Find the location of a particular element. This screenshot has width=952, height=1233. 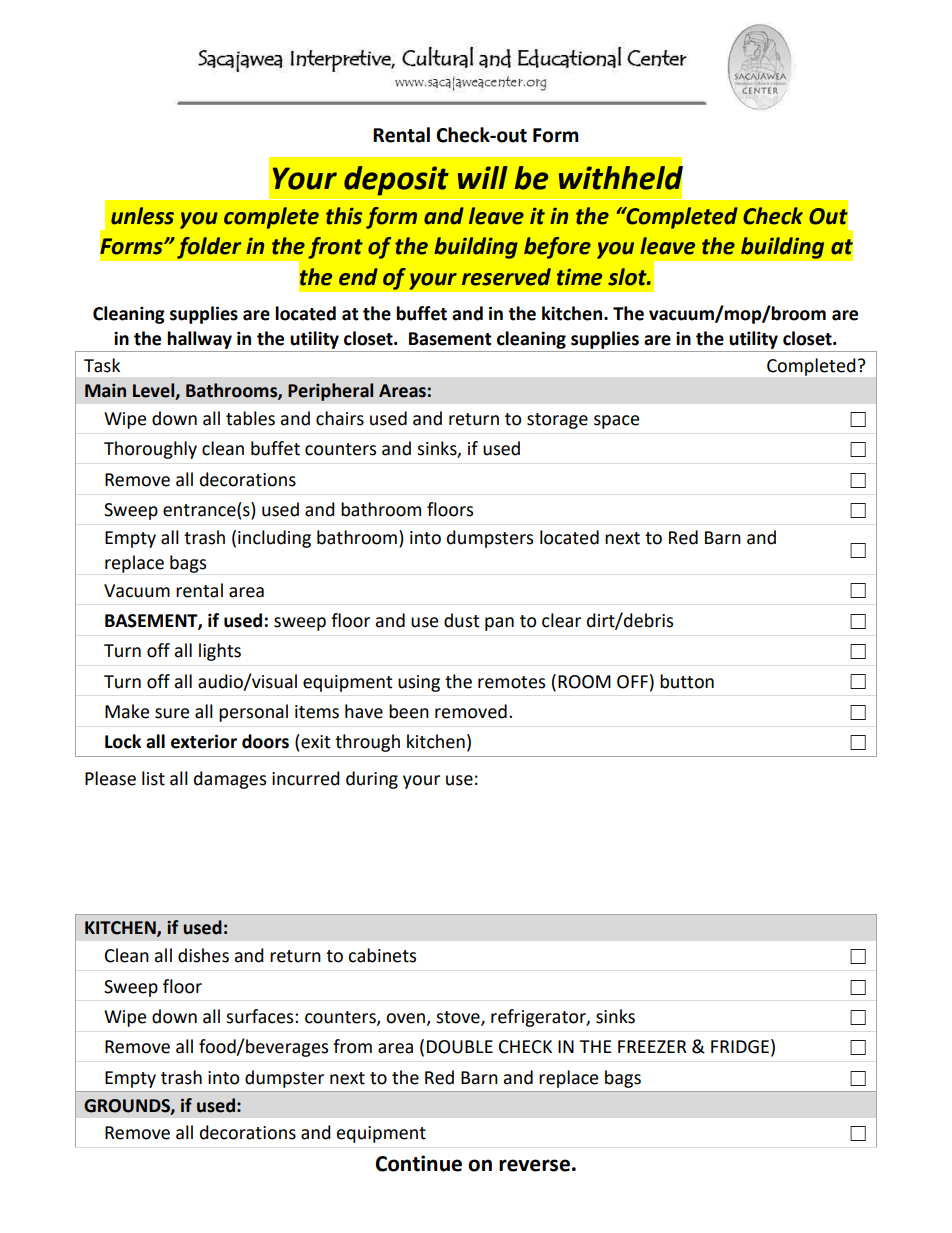

this is located at coordinates (344, 216).
